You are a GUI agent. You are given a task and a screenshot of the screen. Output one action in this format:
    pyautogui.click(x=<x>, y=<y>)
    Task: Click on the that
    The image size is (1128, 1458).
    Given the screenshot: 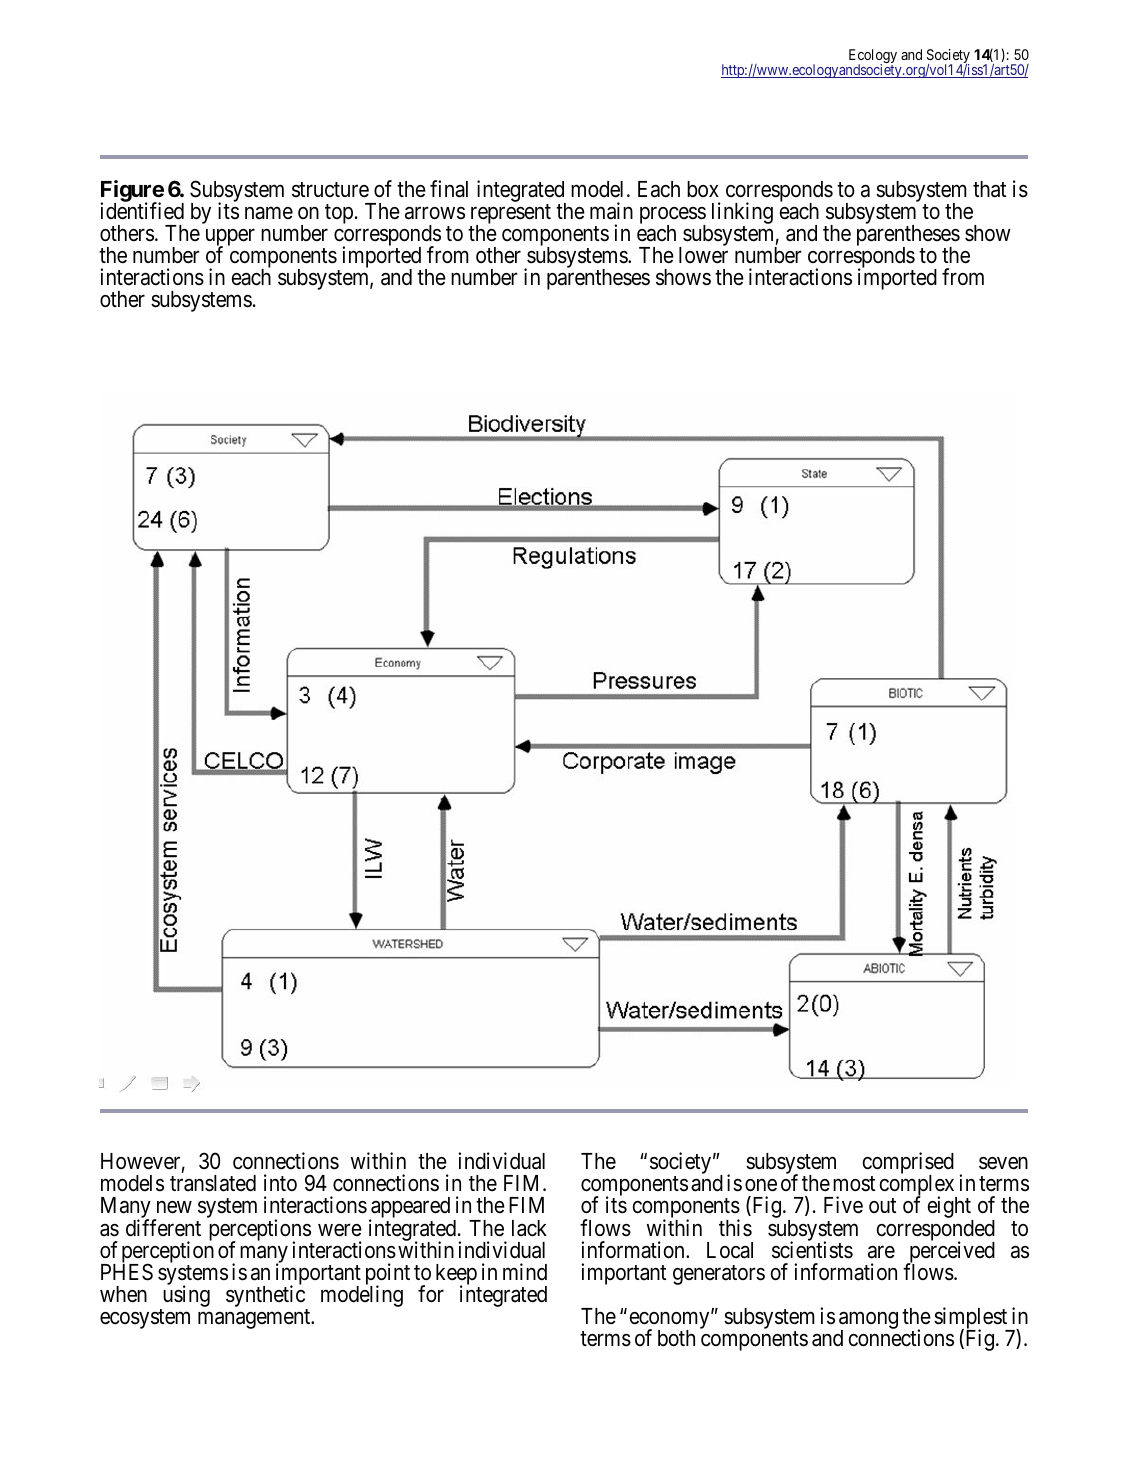 What is the action you would take?
    pyautogui.click(x=989, y=189)
